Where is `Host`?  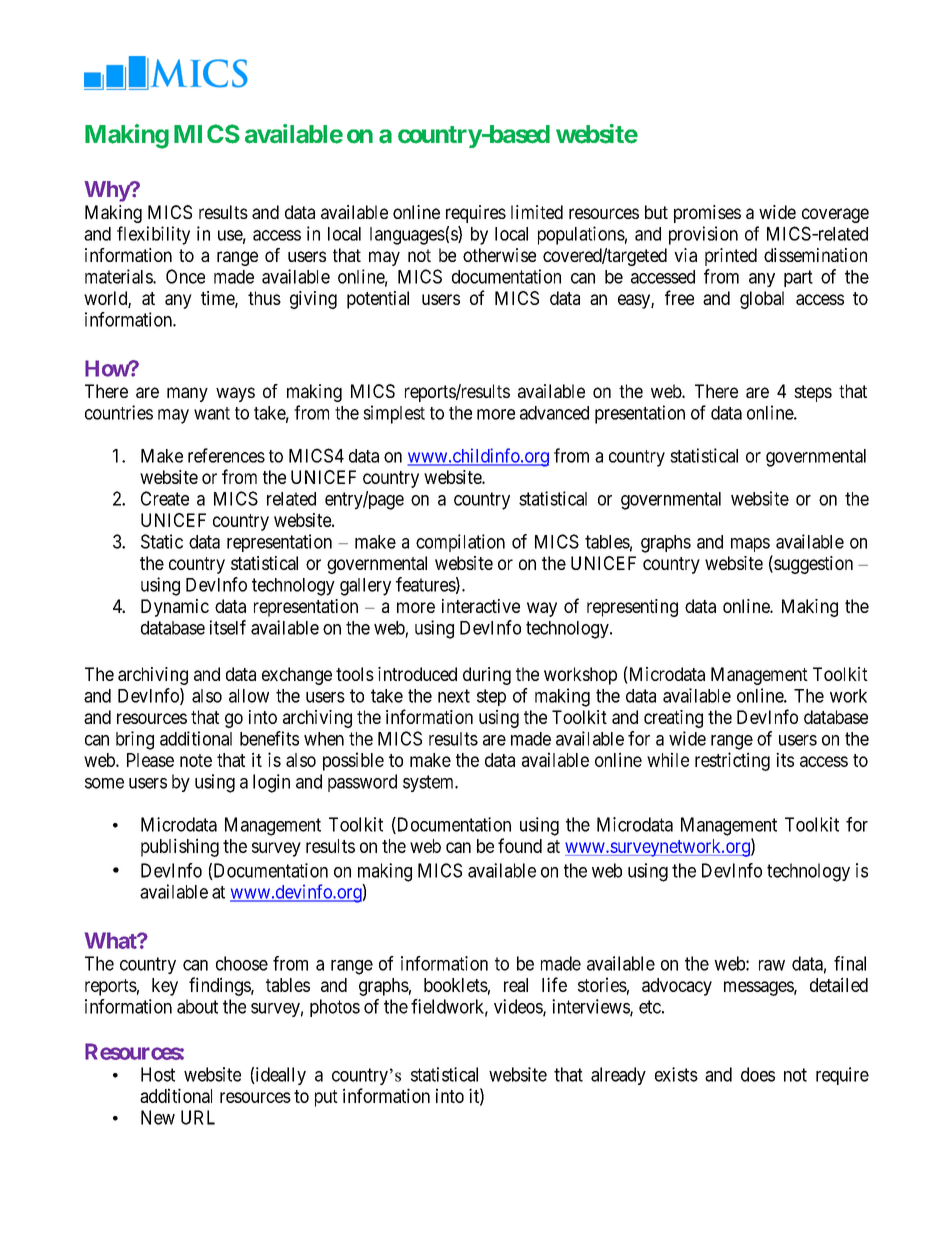
Host is located at coordinates (158, 1074).
